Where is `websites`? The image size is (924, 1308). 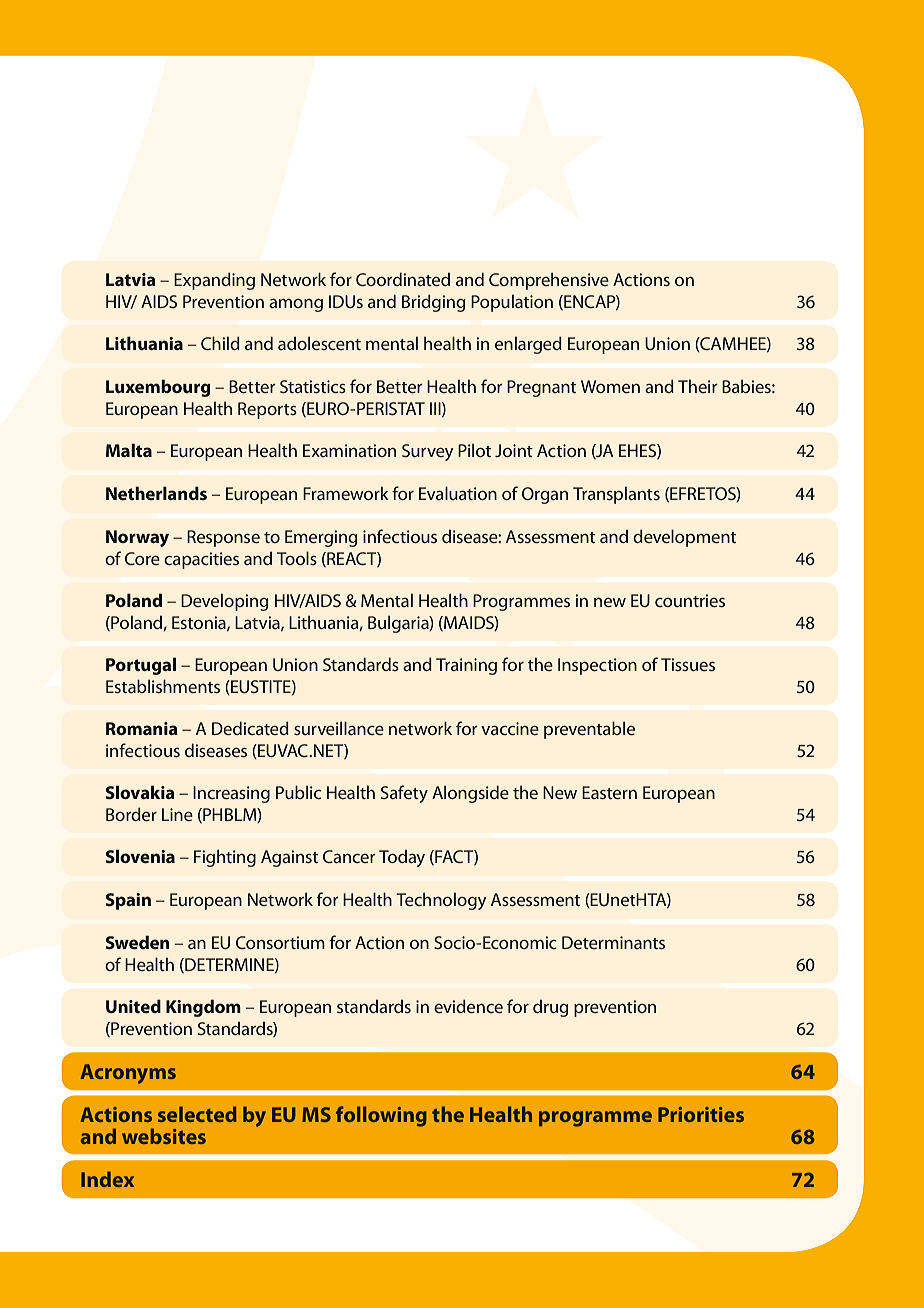
websites is located at coordinates (164, 1136).
